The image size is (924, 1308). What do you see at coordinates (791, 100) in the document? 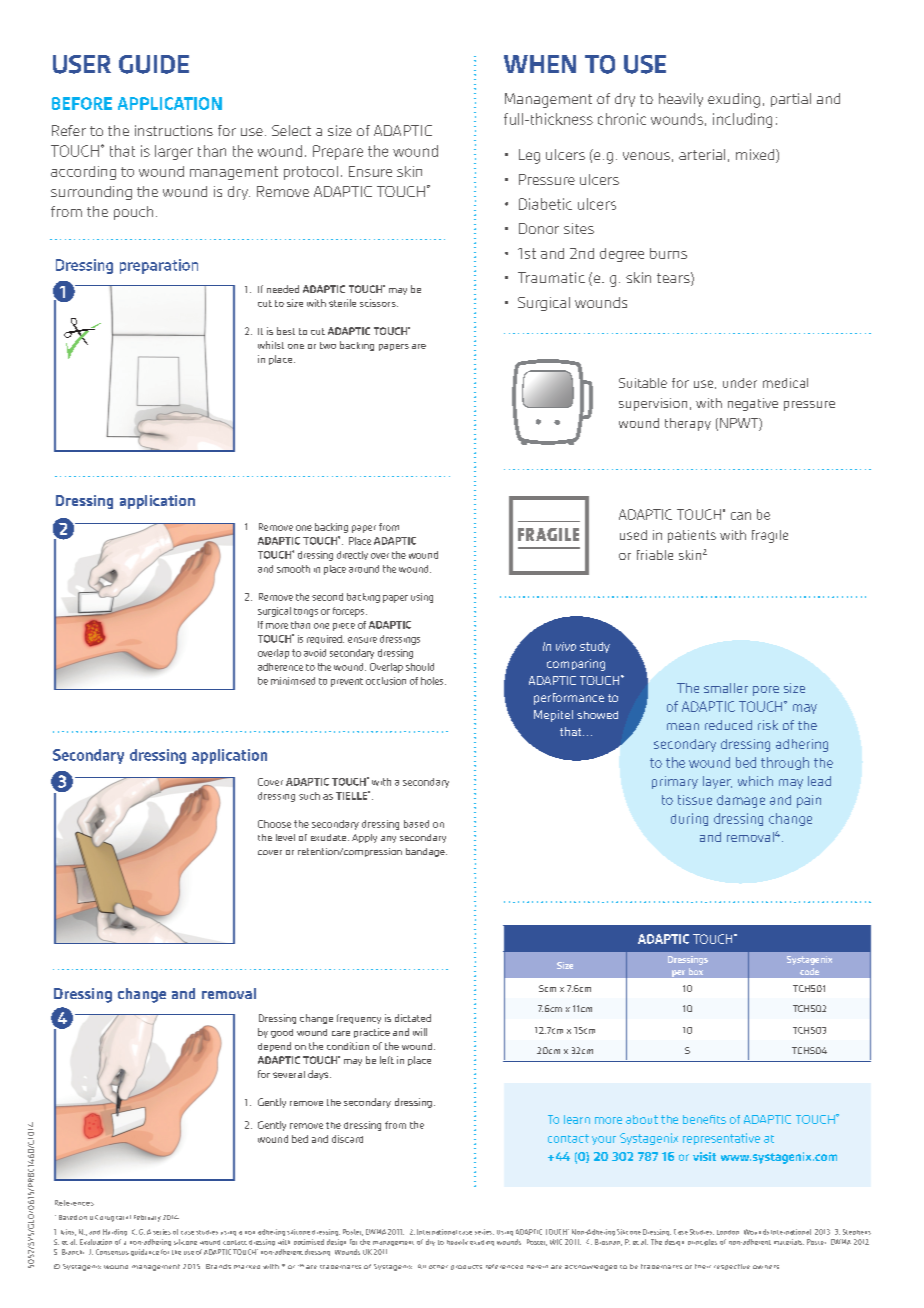
I see `partial` at bounding box center [791, 100].
